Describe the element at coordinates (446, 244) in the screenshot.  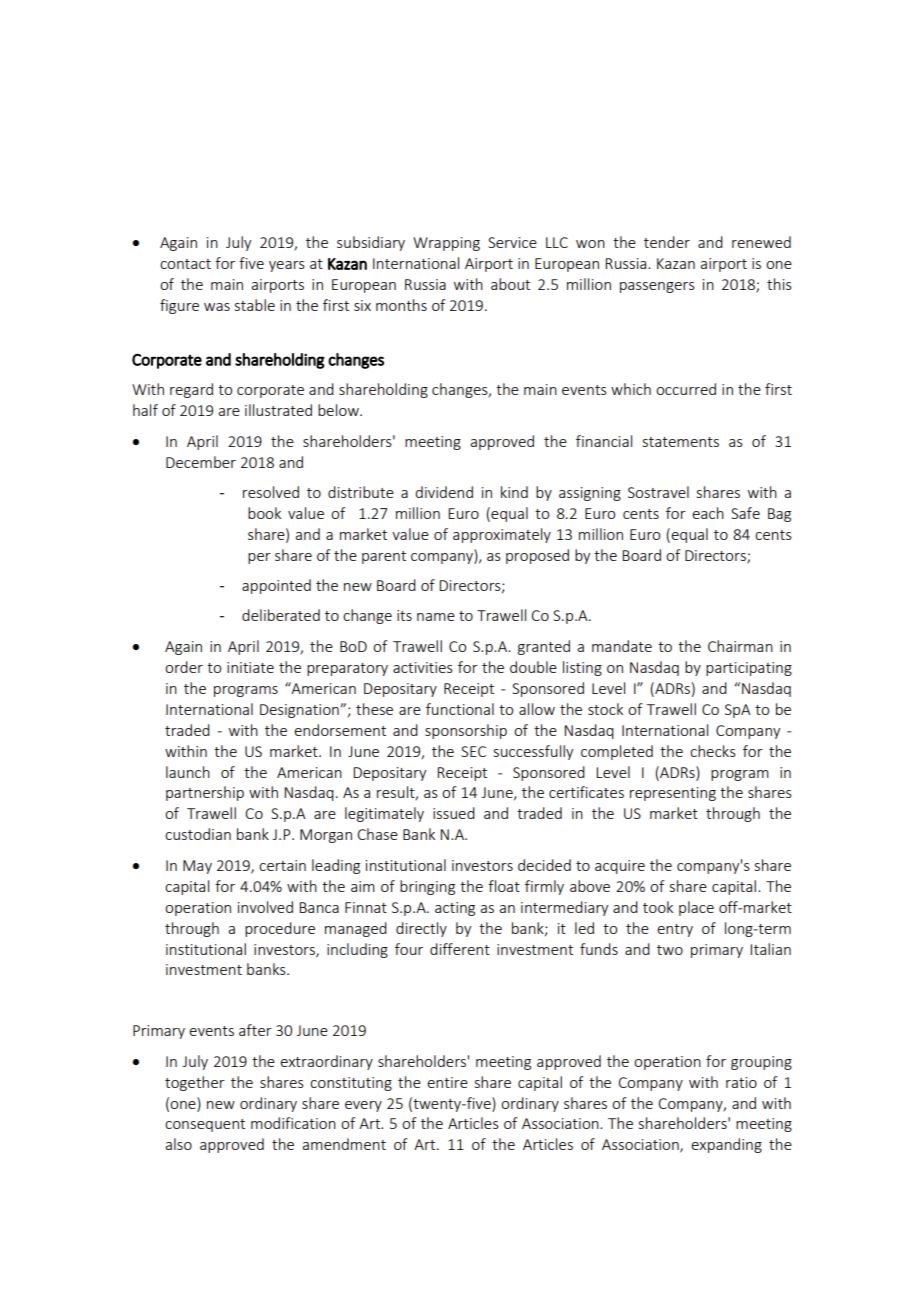
I see `Wrapping` at that location.
